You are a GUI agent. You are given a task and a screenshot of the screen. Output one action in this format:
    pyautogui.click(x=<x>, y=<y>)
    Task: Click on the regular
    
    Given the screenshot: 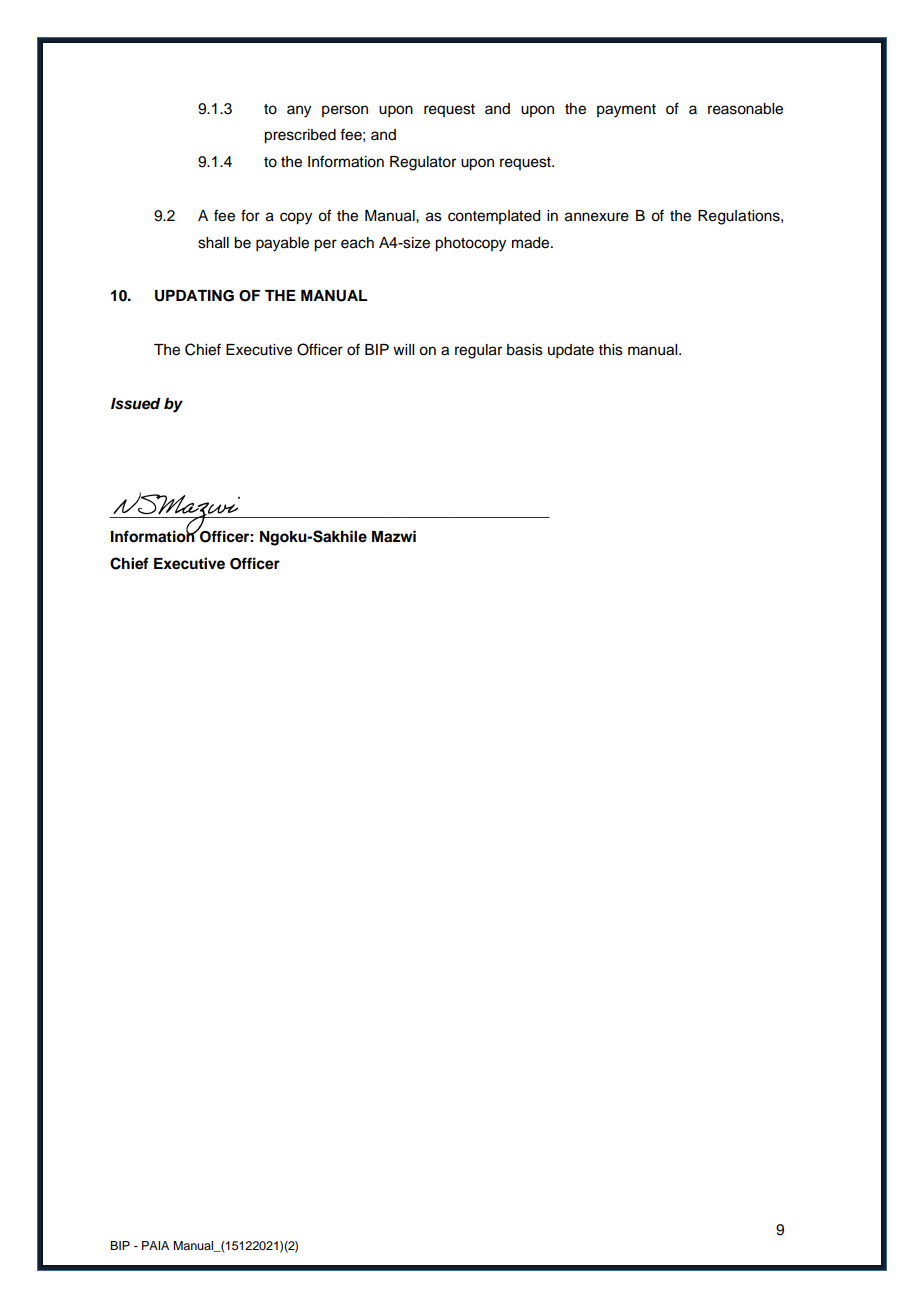 What is the action you would take?
    pyautogui.click(x=478, y=351)
